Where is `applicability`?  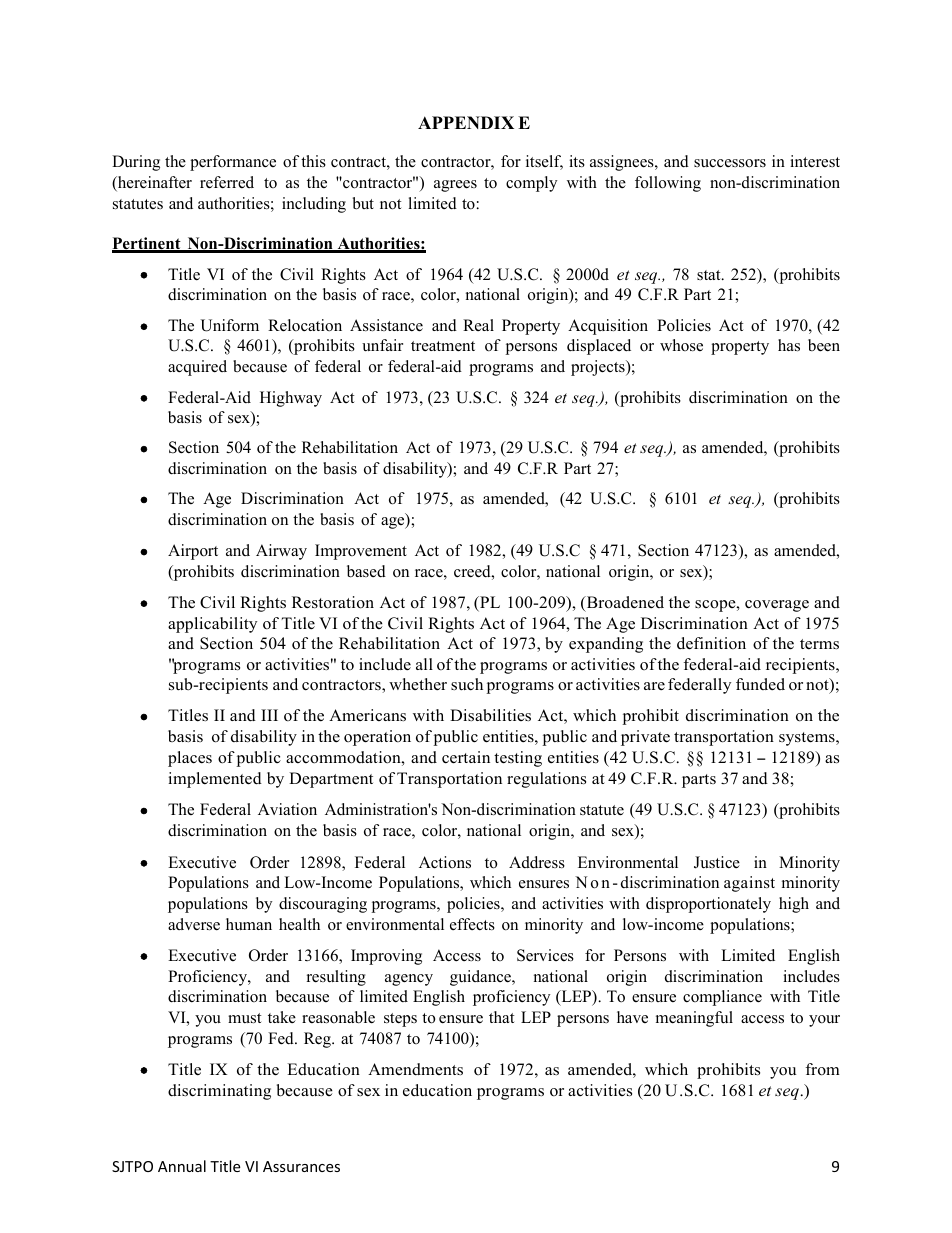 applicability is located at coordinates (212, 625).
